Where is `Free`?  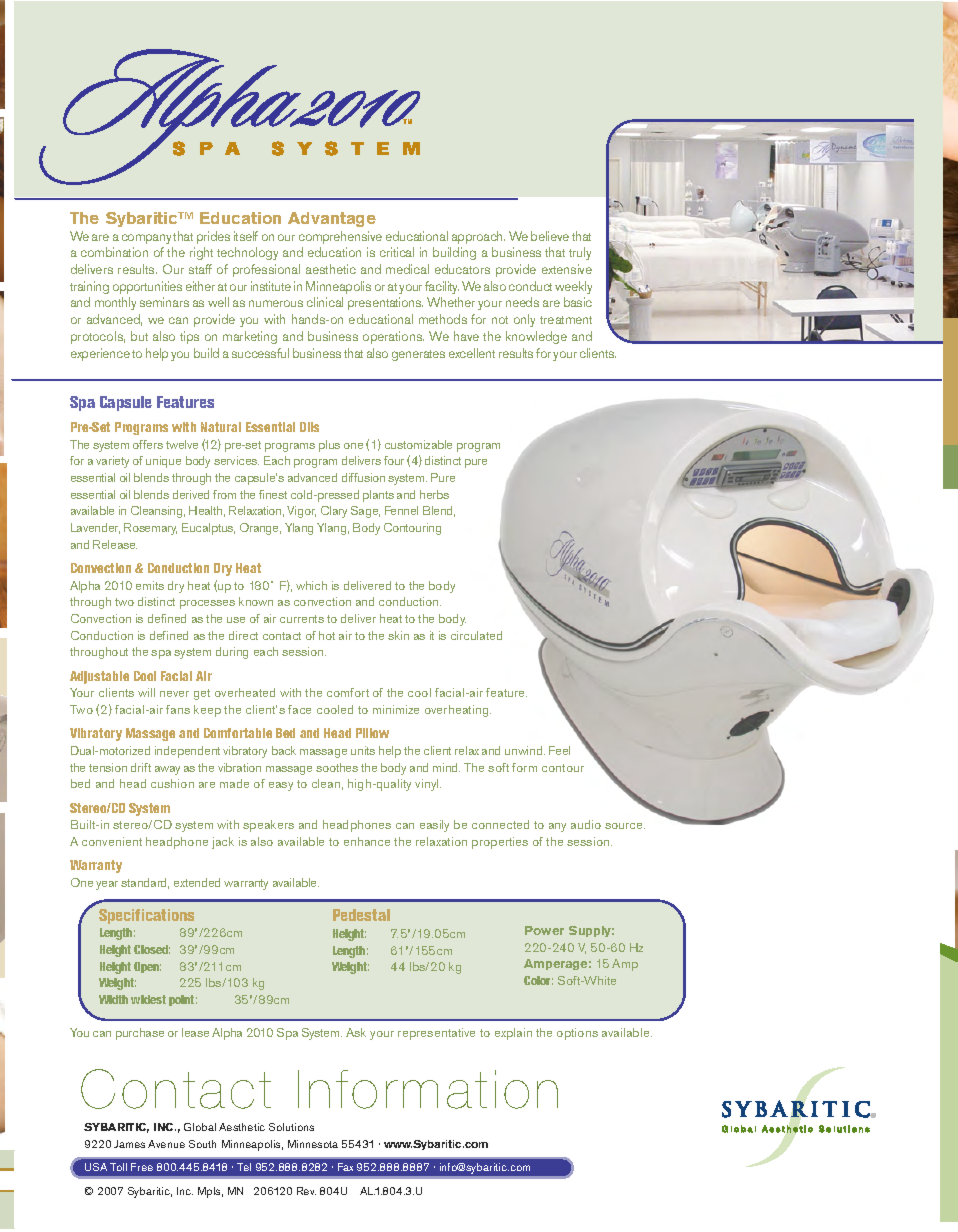 Free is located at coordinates (142, 1167).
